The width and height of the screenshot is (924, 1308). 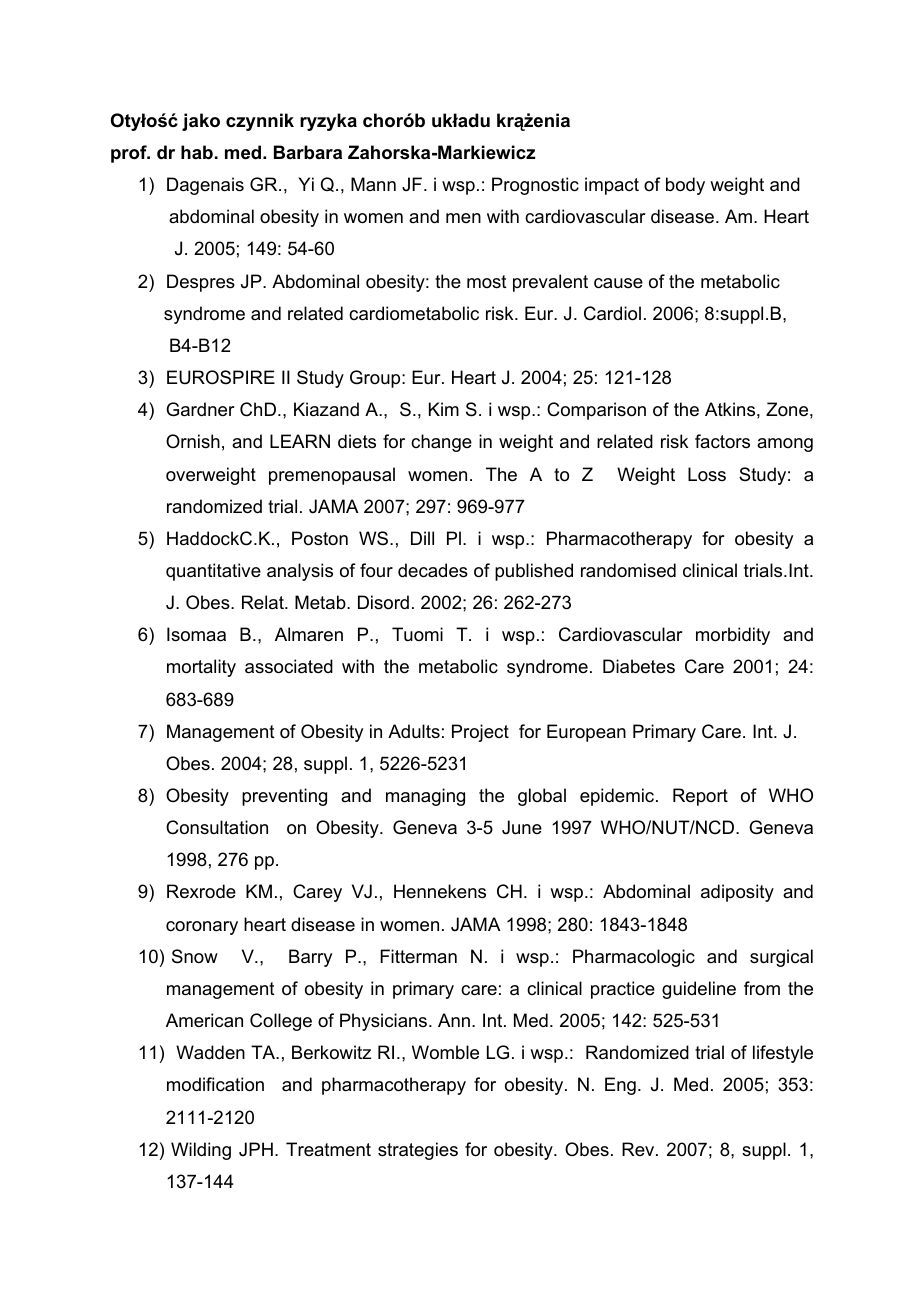 What do you see at coordinates (707, 474) in the screenshot?
I see `Loss` at bounding box center [707, 474].
